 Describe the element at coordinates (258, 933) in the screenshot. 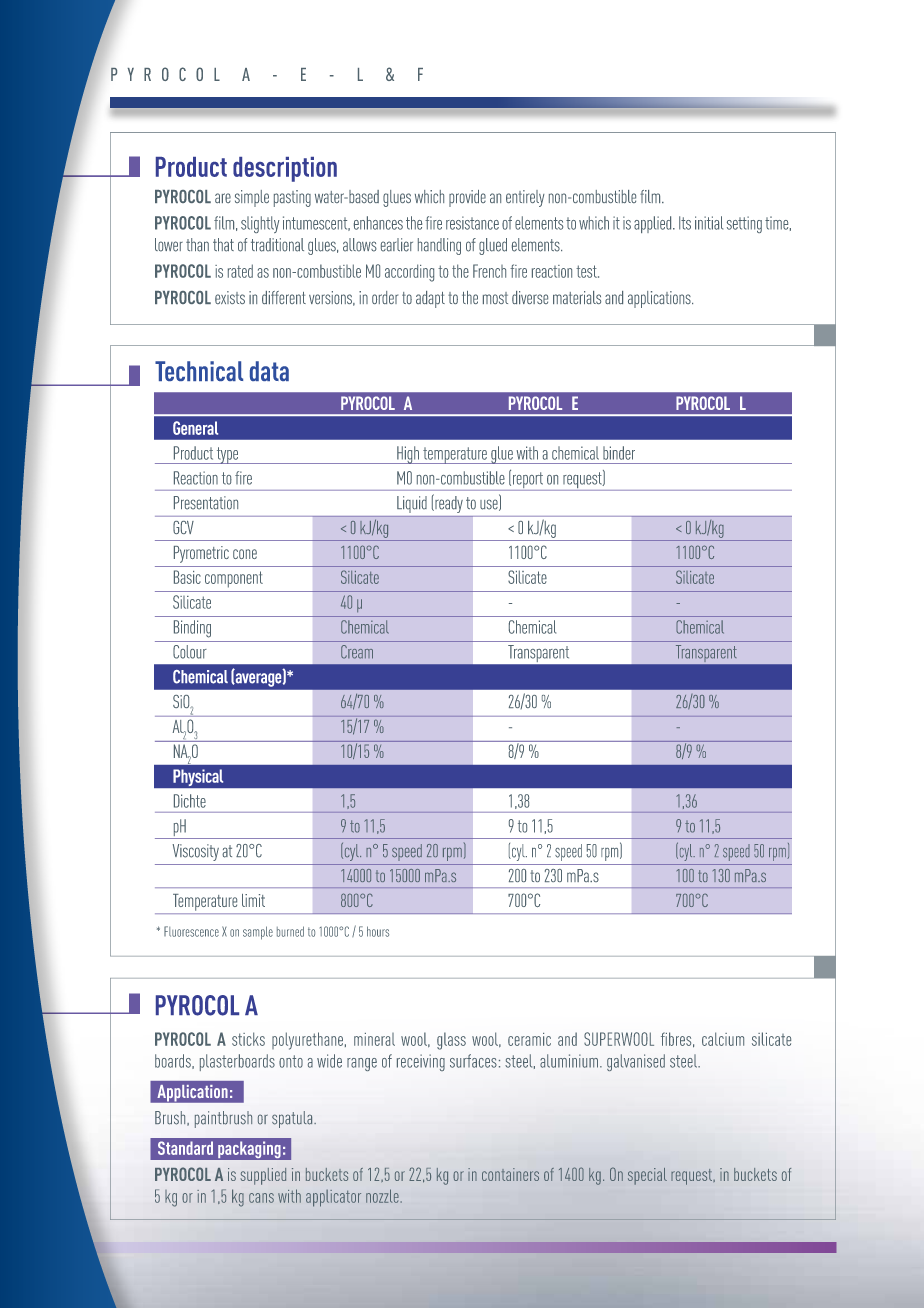

I see `sample` at that location.
